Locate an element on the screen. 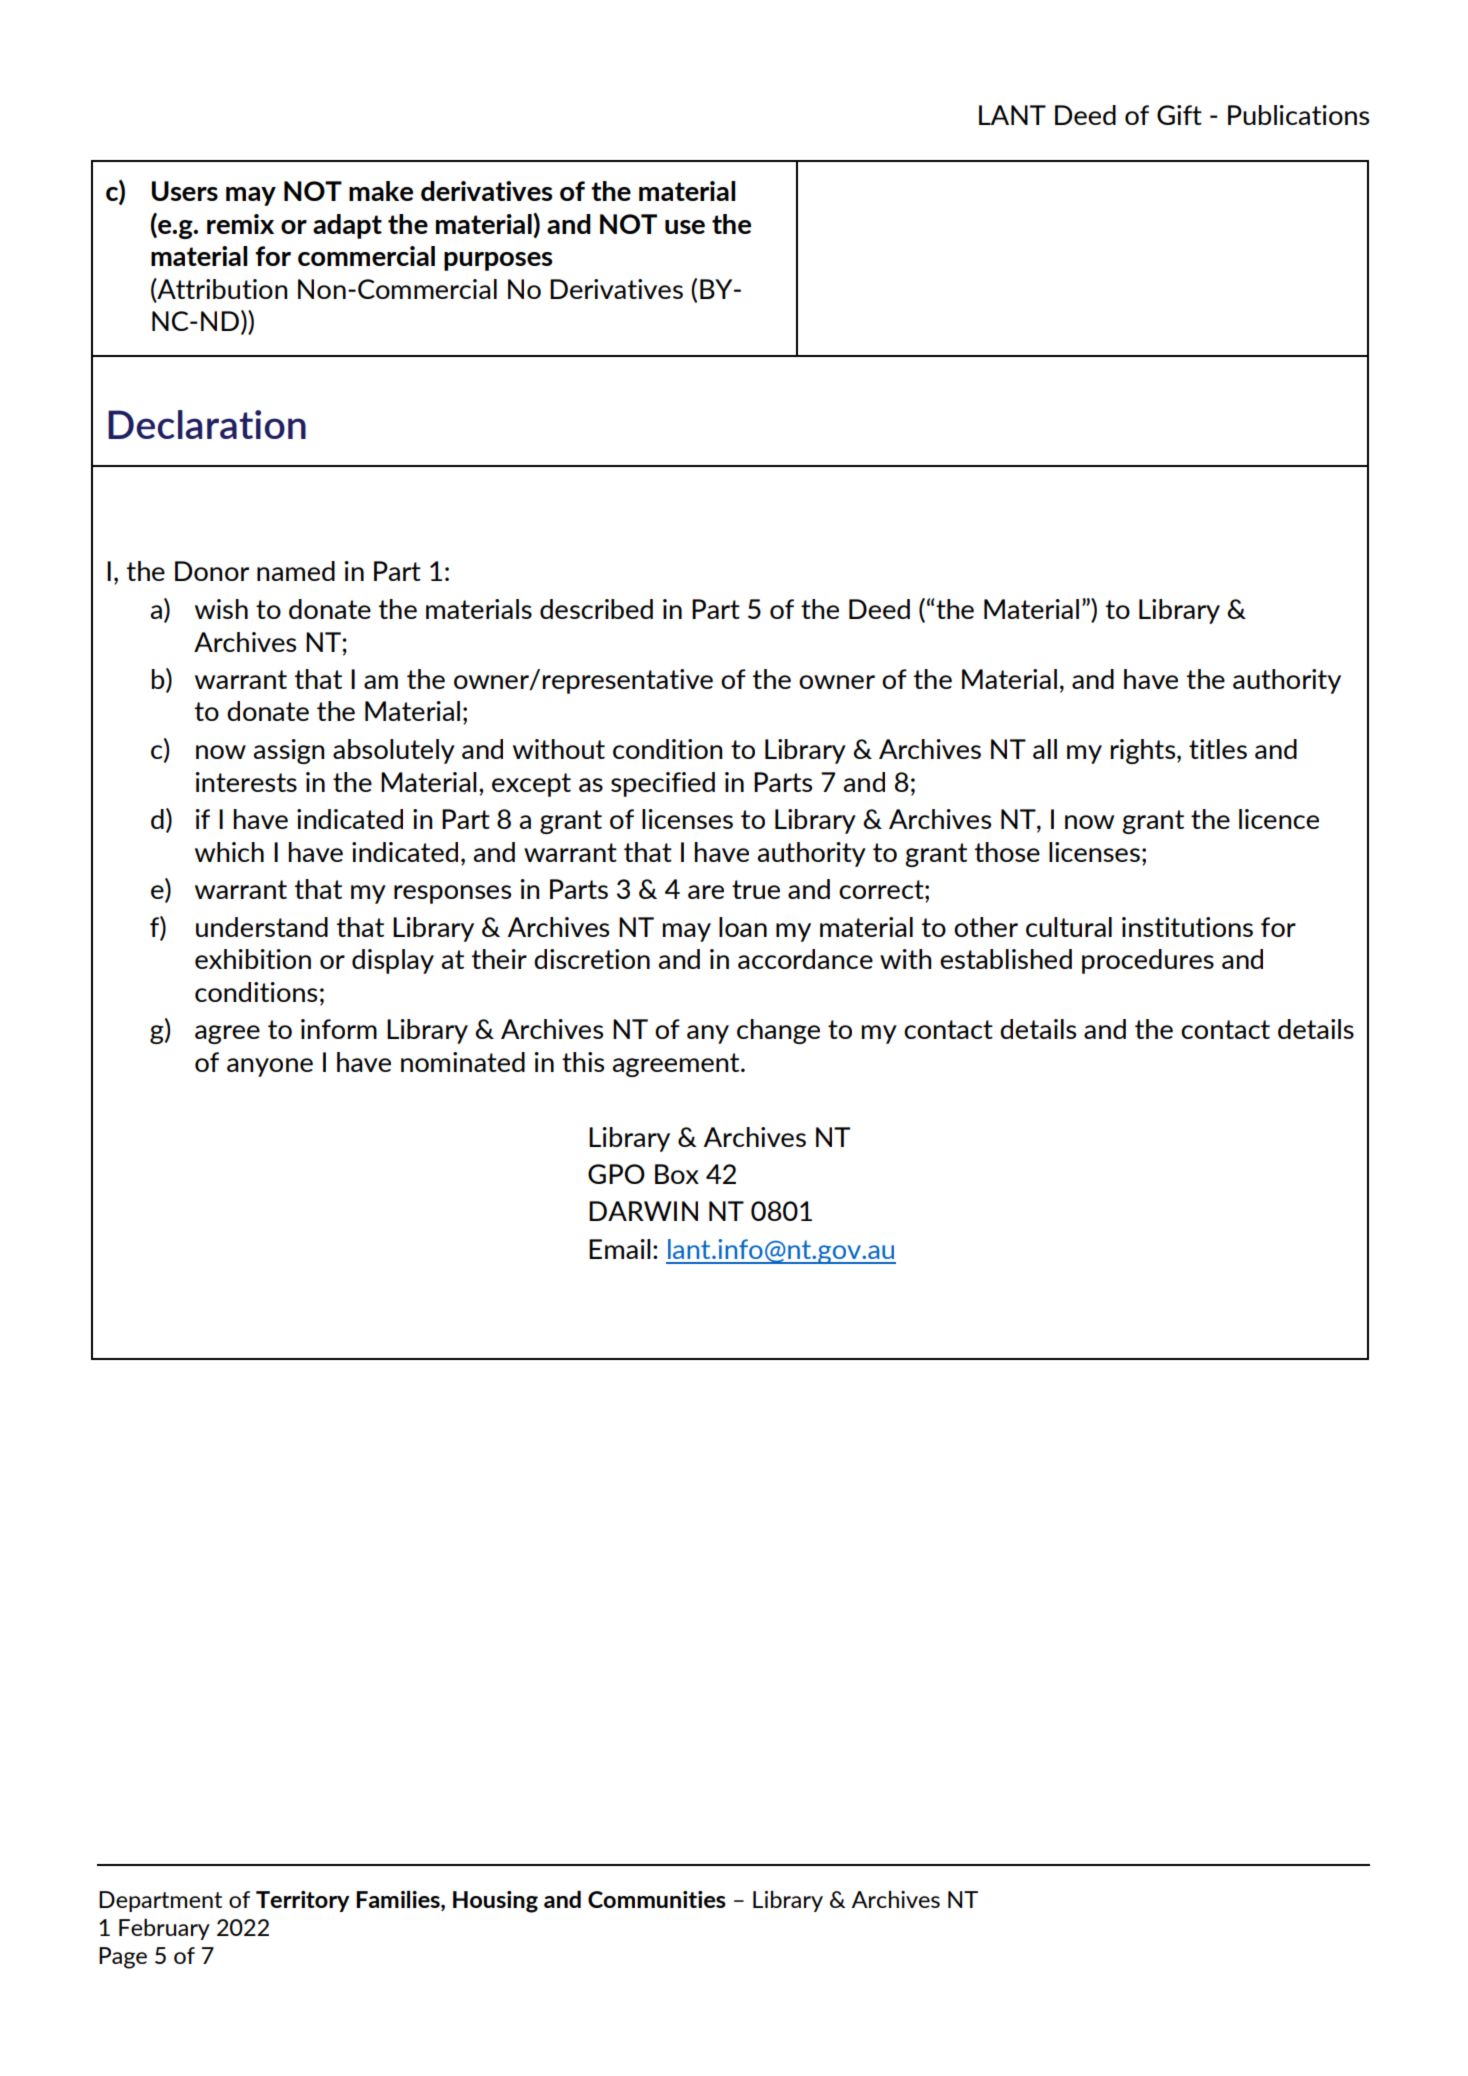 The image size is (1468, 2076). which is located at coordinates (229, 852).
